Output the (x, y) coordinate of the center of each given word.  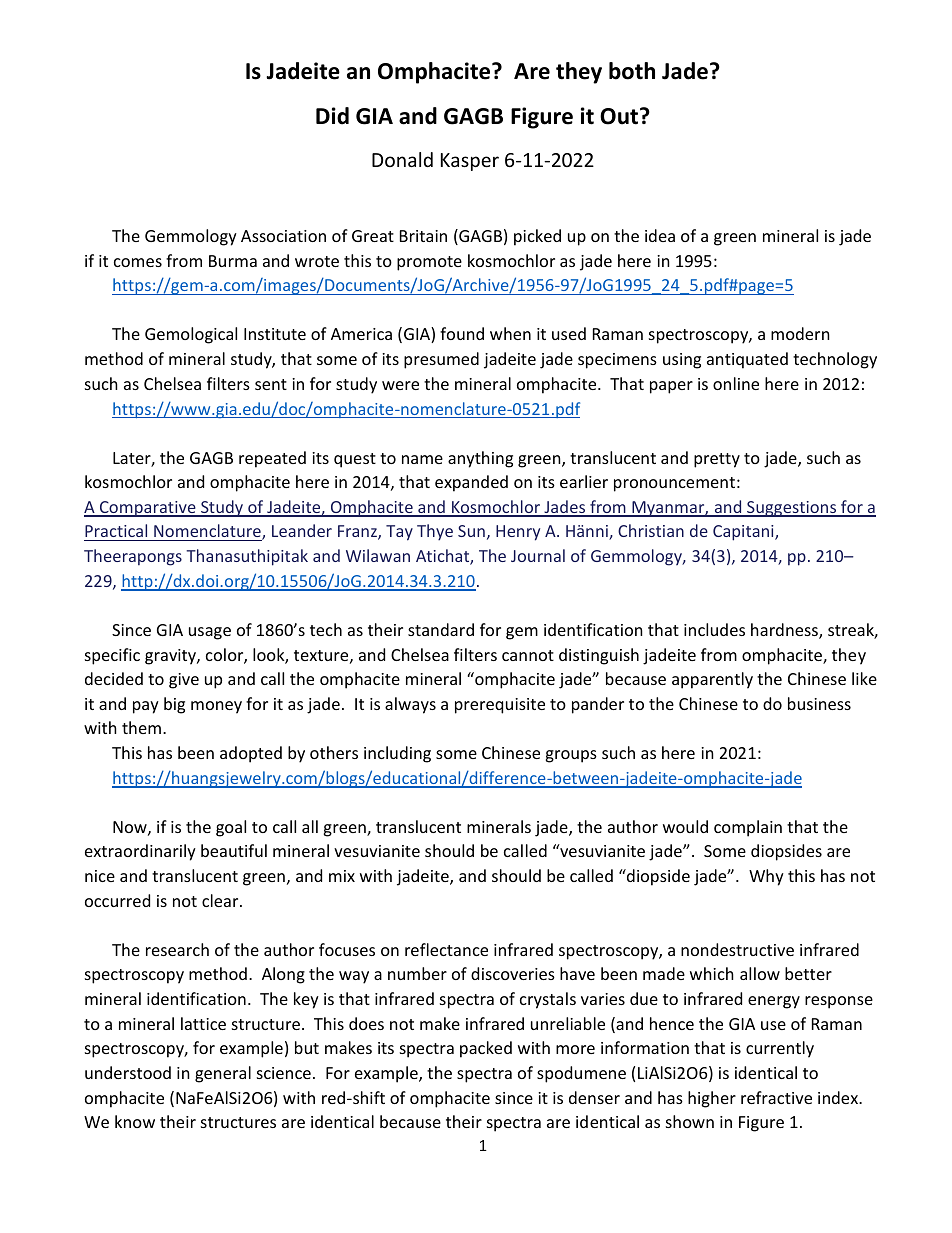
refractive (776, 1097)
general (223, 1074)
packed (486, 1049)
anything (480, 459)
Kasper (470, 162)
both (632, 71)
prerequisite (500, 706)
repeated (272, 459)
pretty (717, 460)
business (819, 703)
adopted (251, 754)
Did (332, 116)
